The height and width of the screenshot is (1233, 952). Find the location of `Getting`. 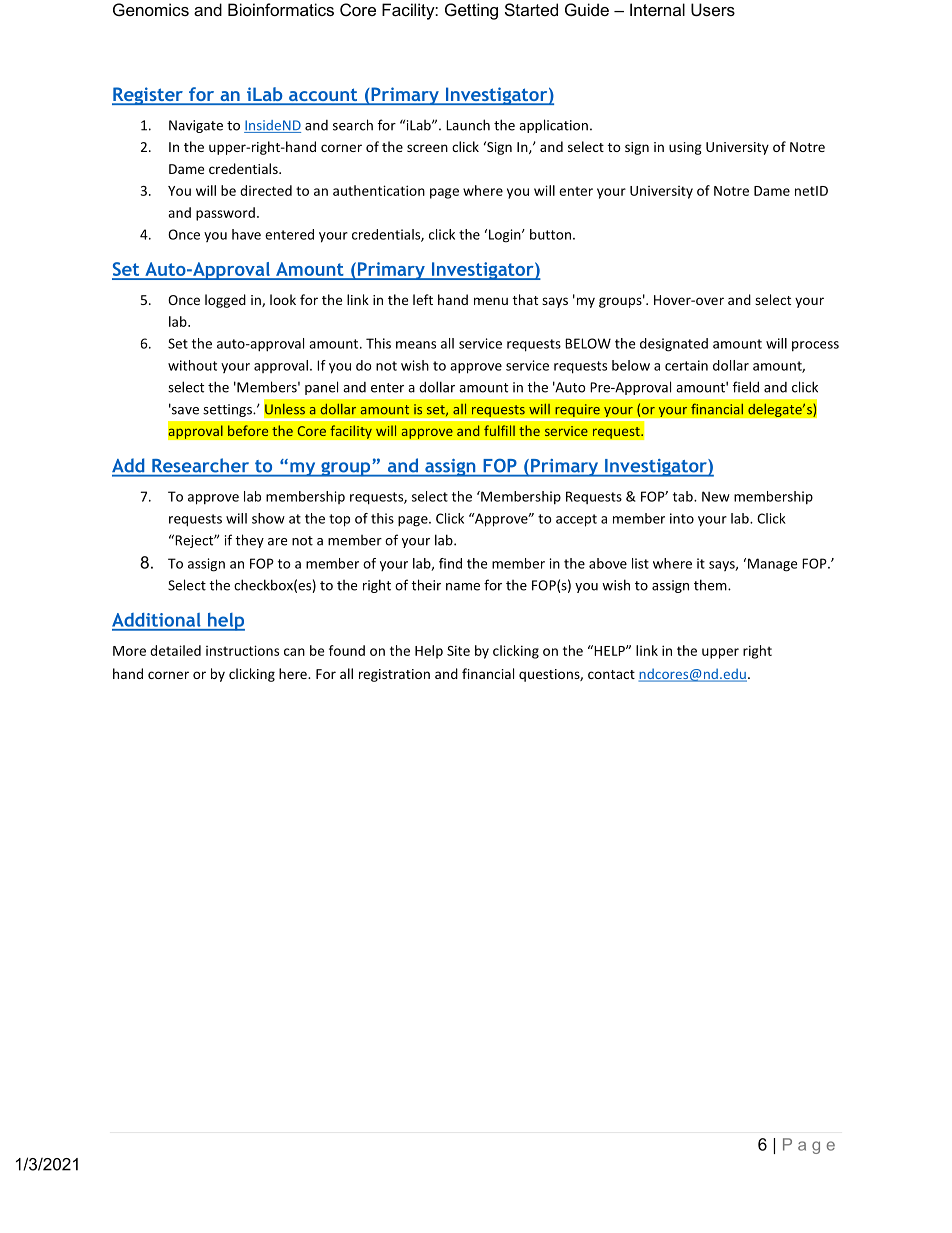

Getting is located at coordinates (471, 11).
